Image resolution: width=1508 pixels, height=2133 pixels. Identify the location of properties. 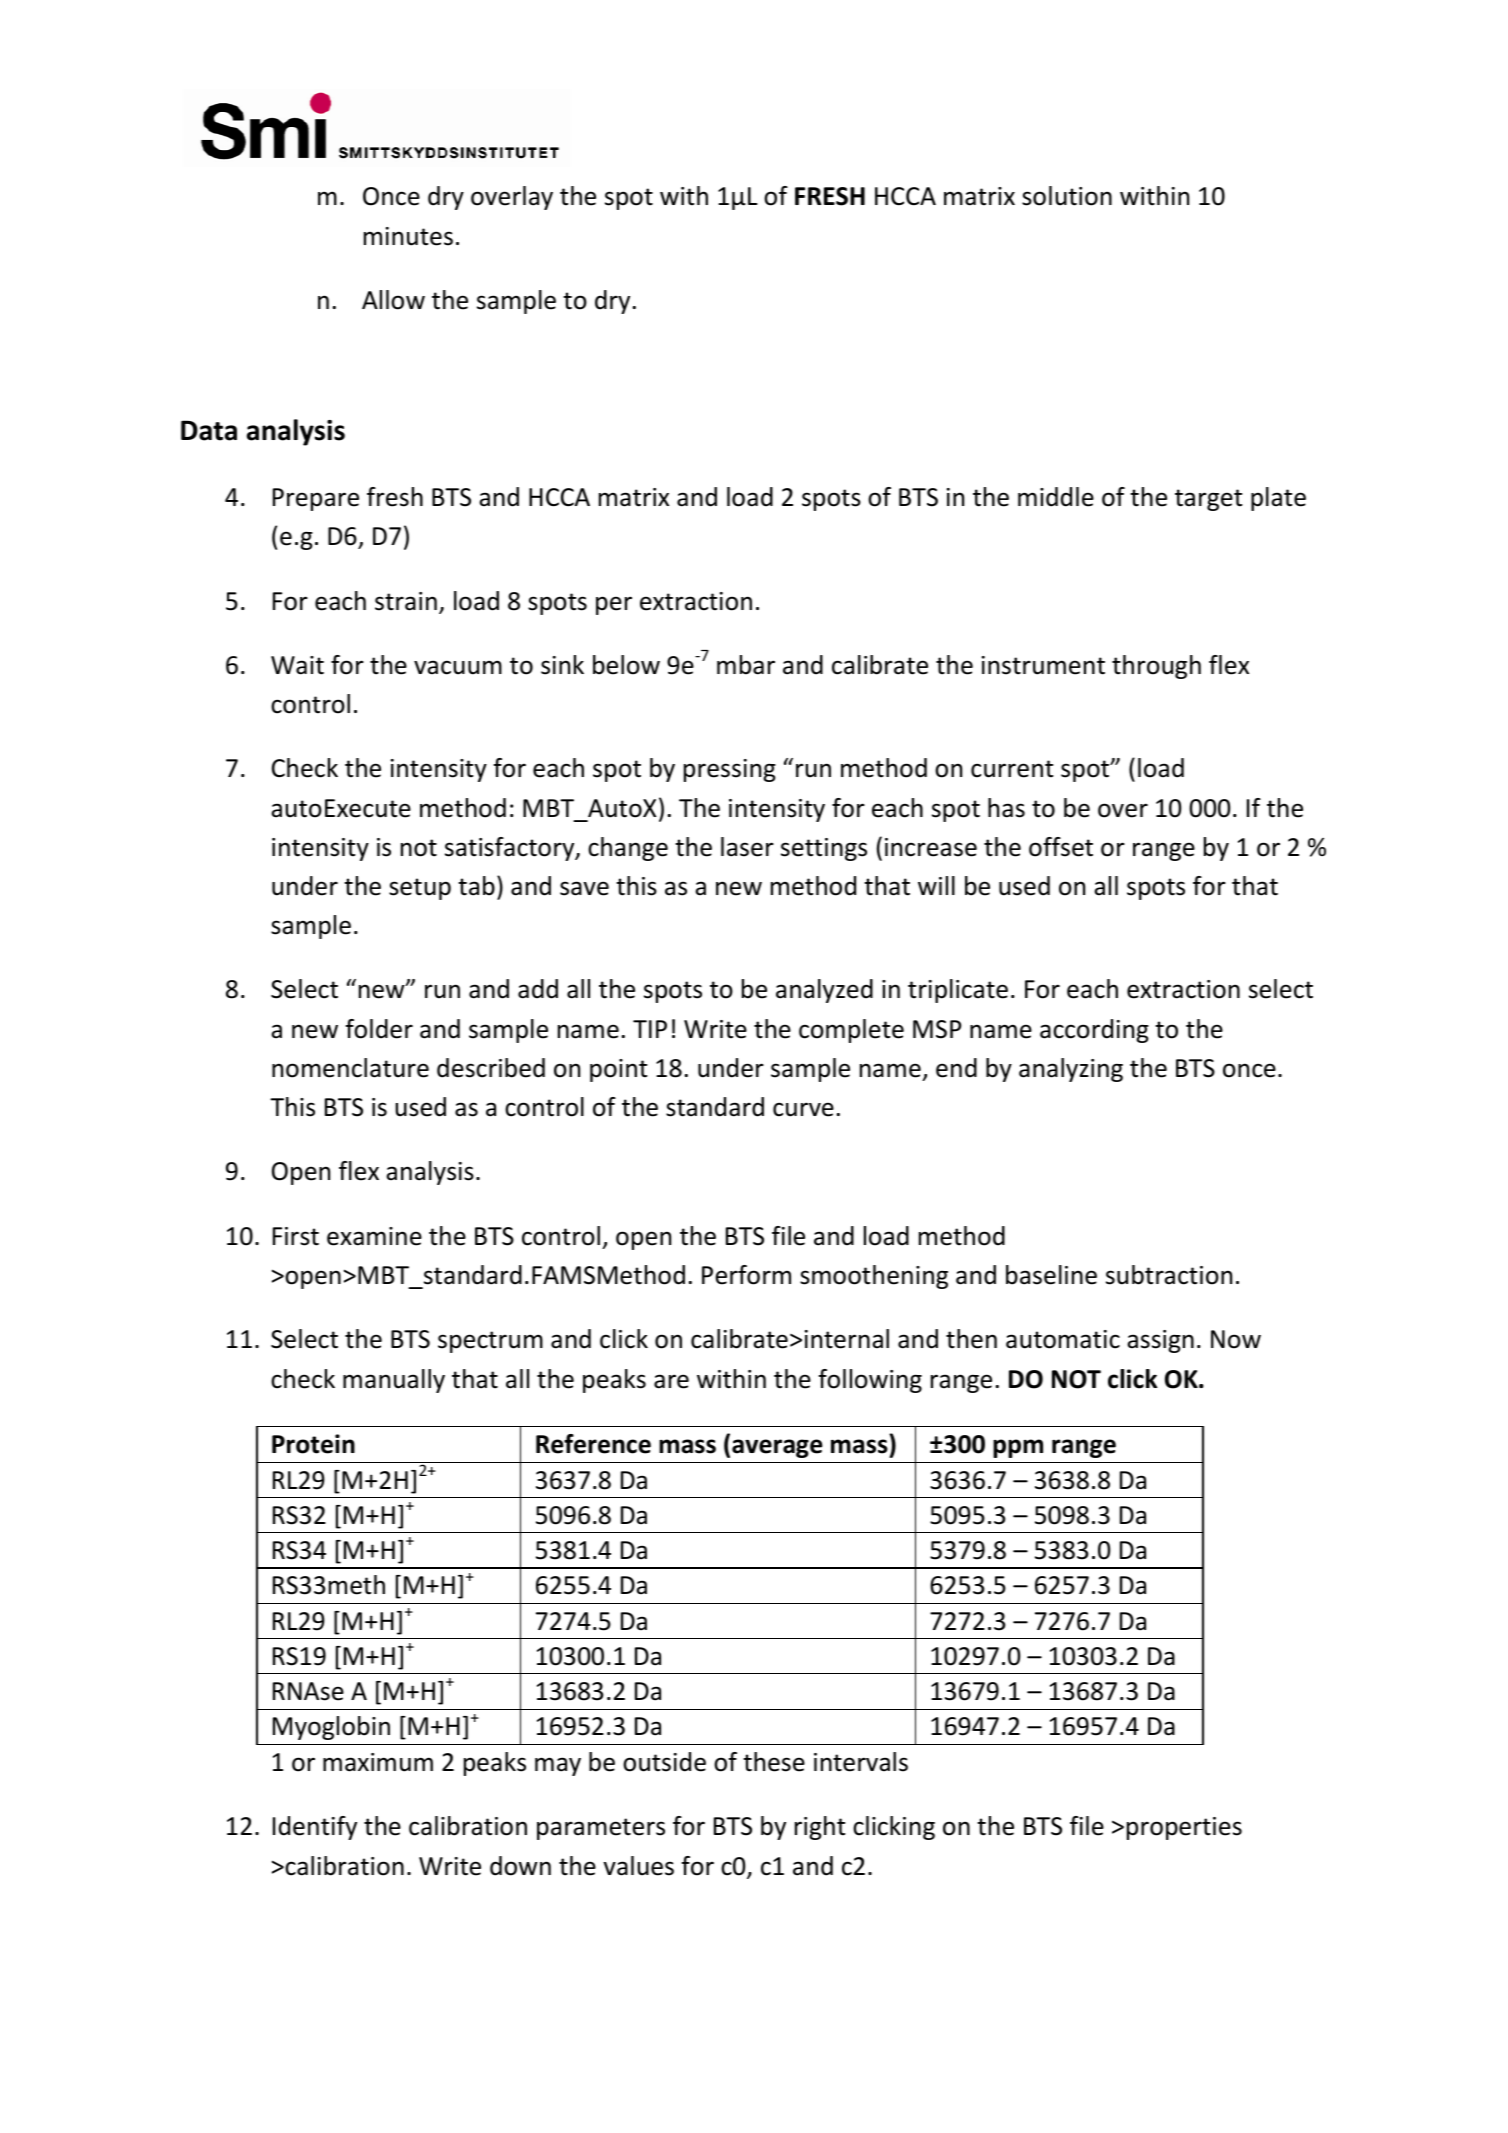
(1184, 1828).
